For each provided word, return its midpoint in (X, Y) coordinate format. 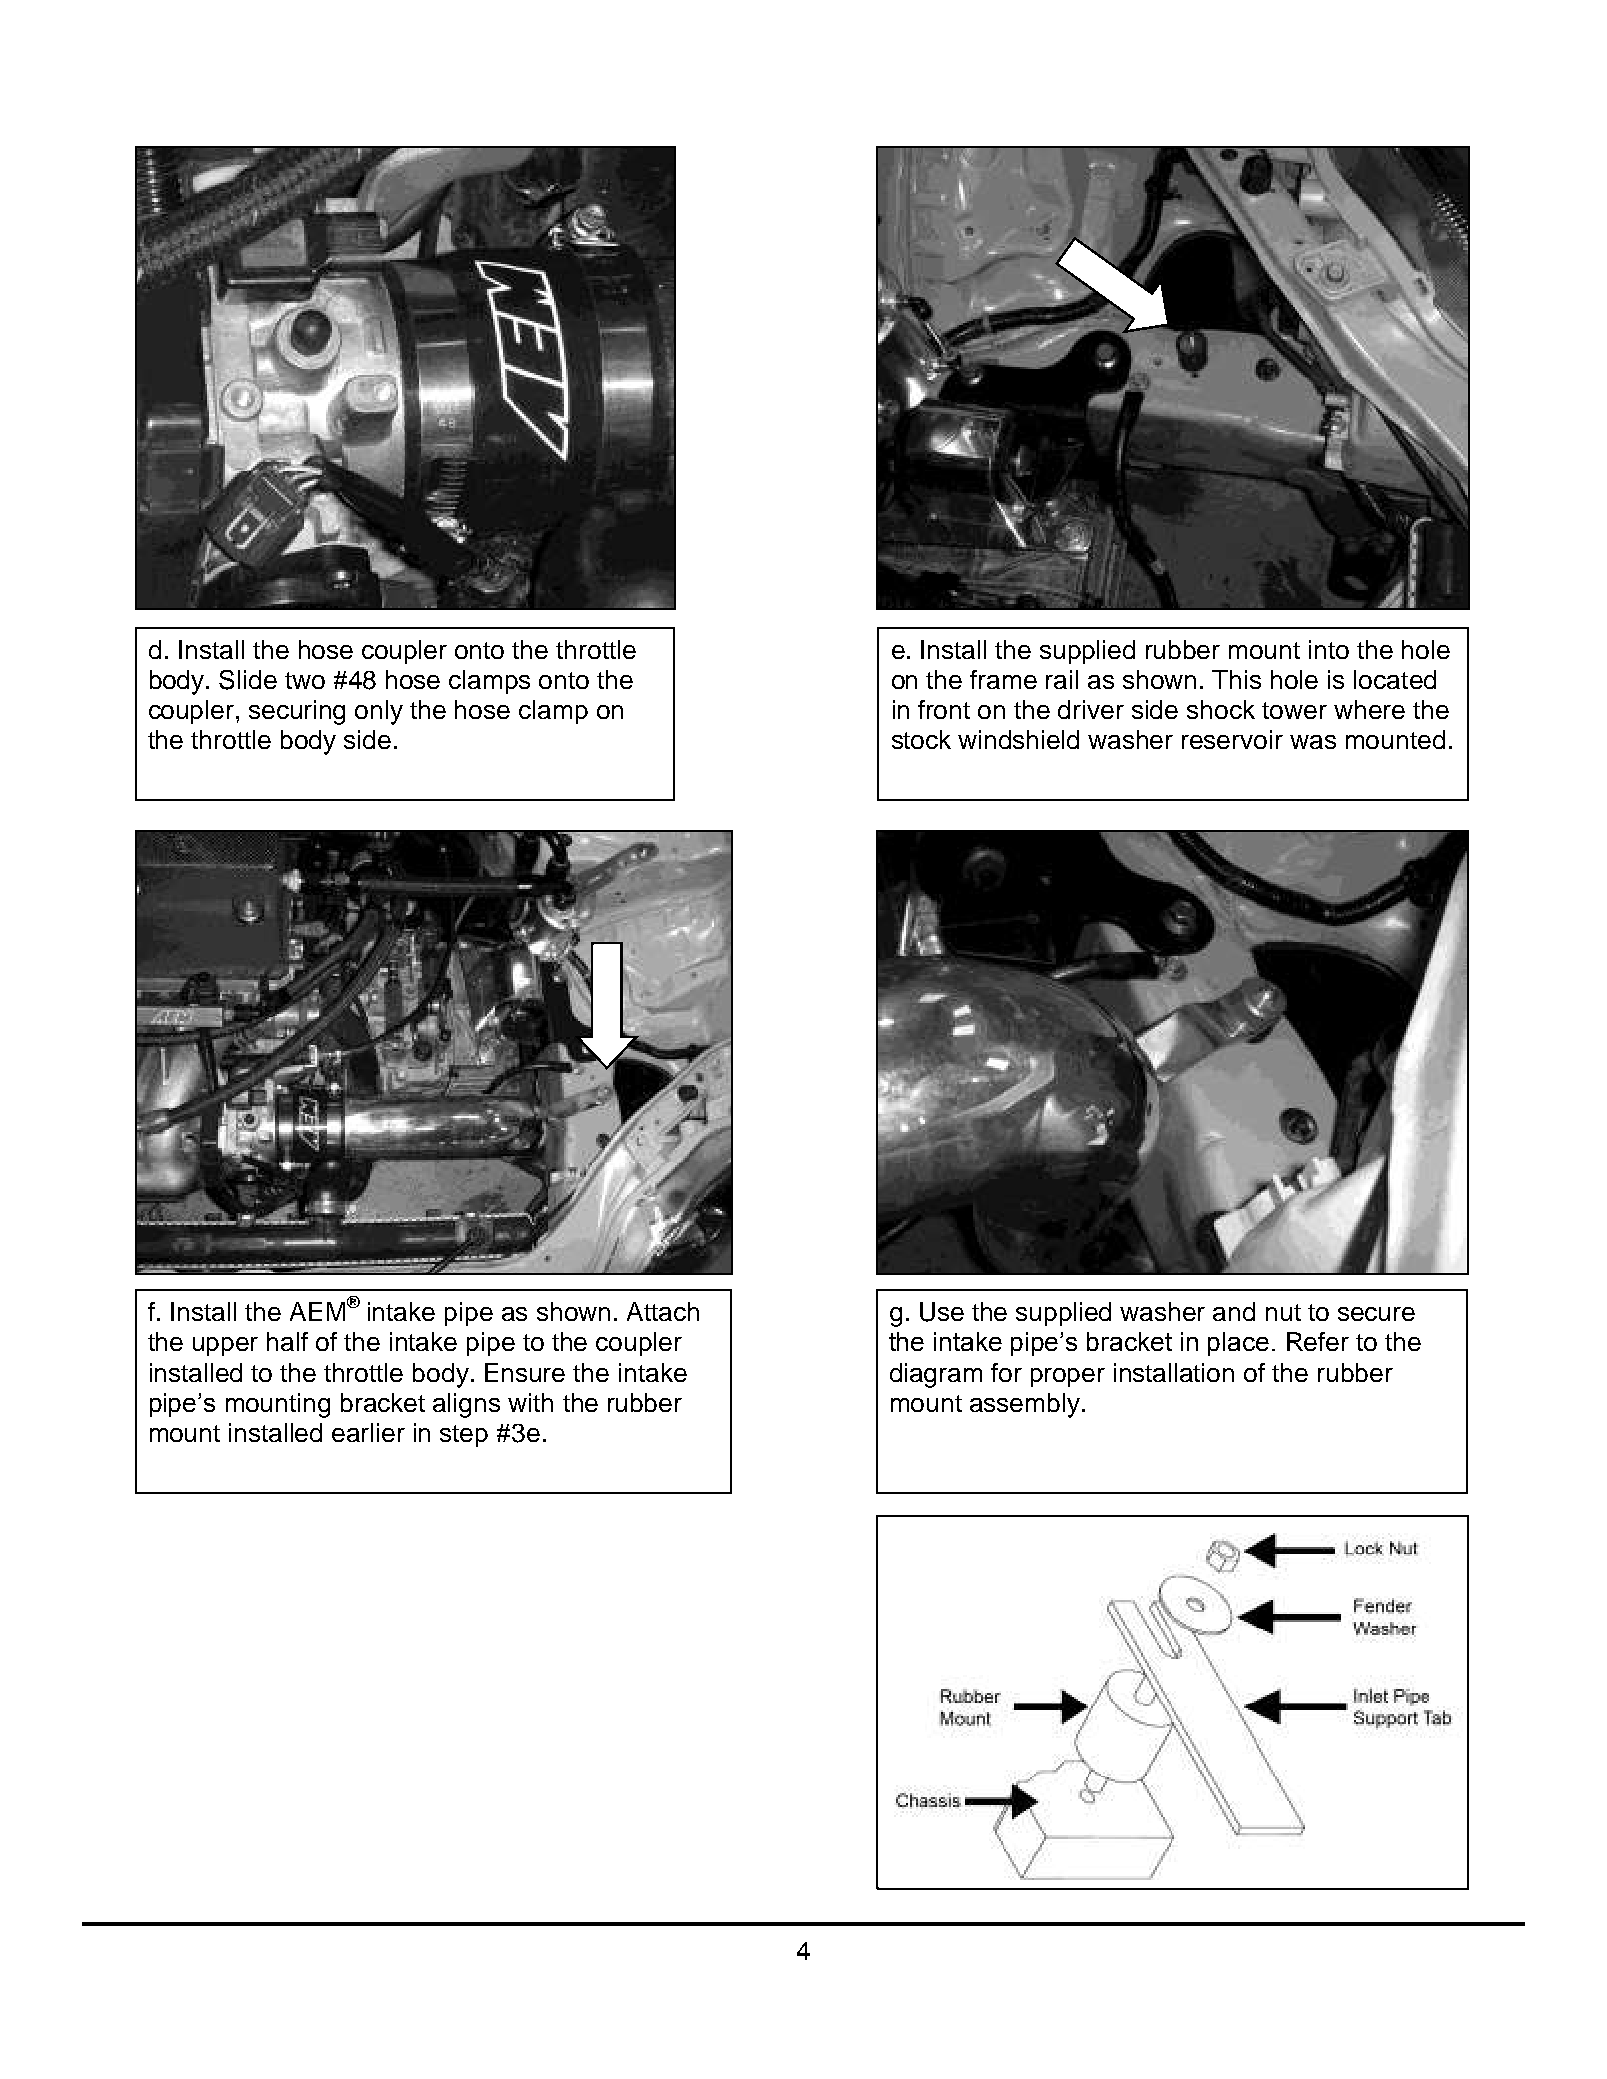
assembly (1026, 1405)
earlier (368, 1432)
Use (942, 1312)
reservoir (1232, 739)
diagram (936, 1375)
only (379, 712)
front (944, 709)
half (287, 1341)
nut (1283, 1312)
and (1234, 1311)
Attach (663, 1311)
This (1236, 679)
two (305, 680)
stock (921, 739)
